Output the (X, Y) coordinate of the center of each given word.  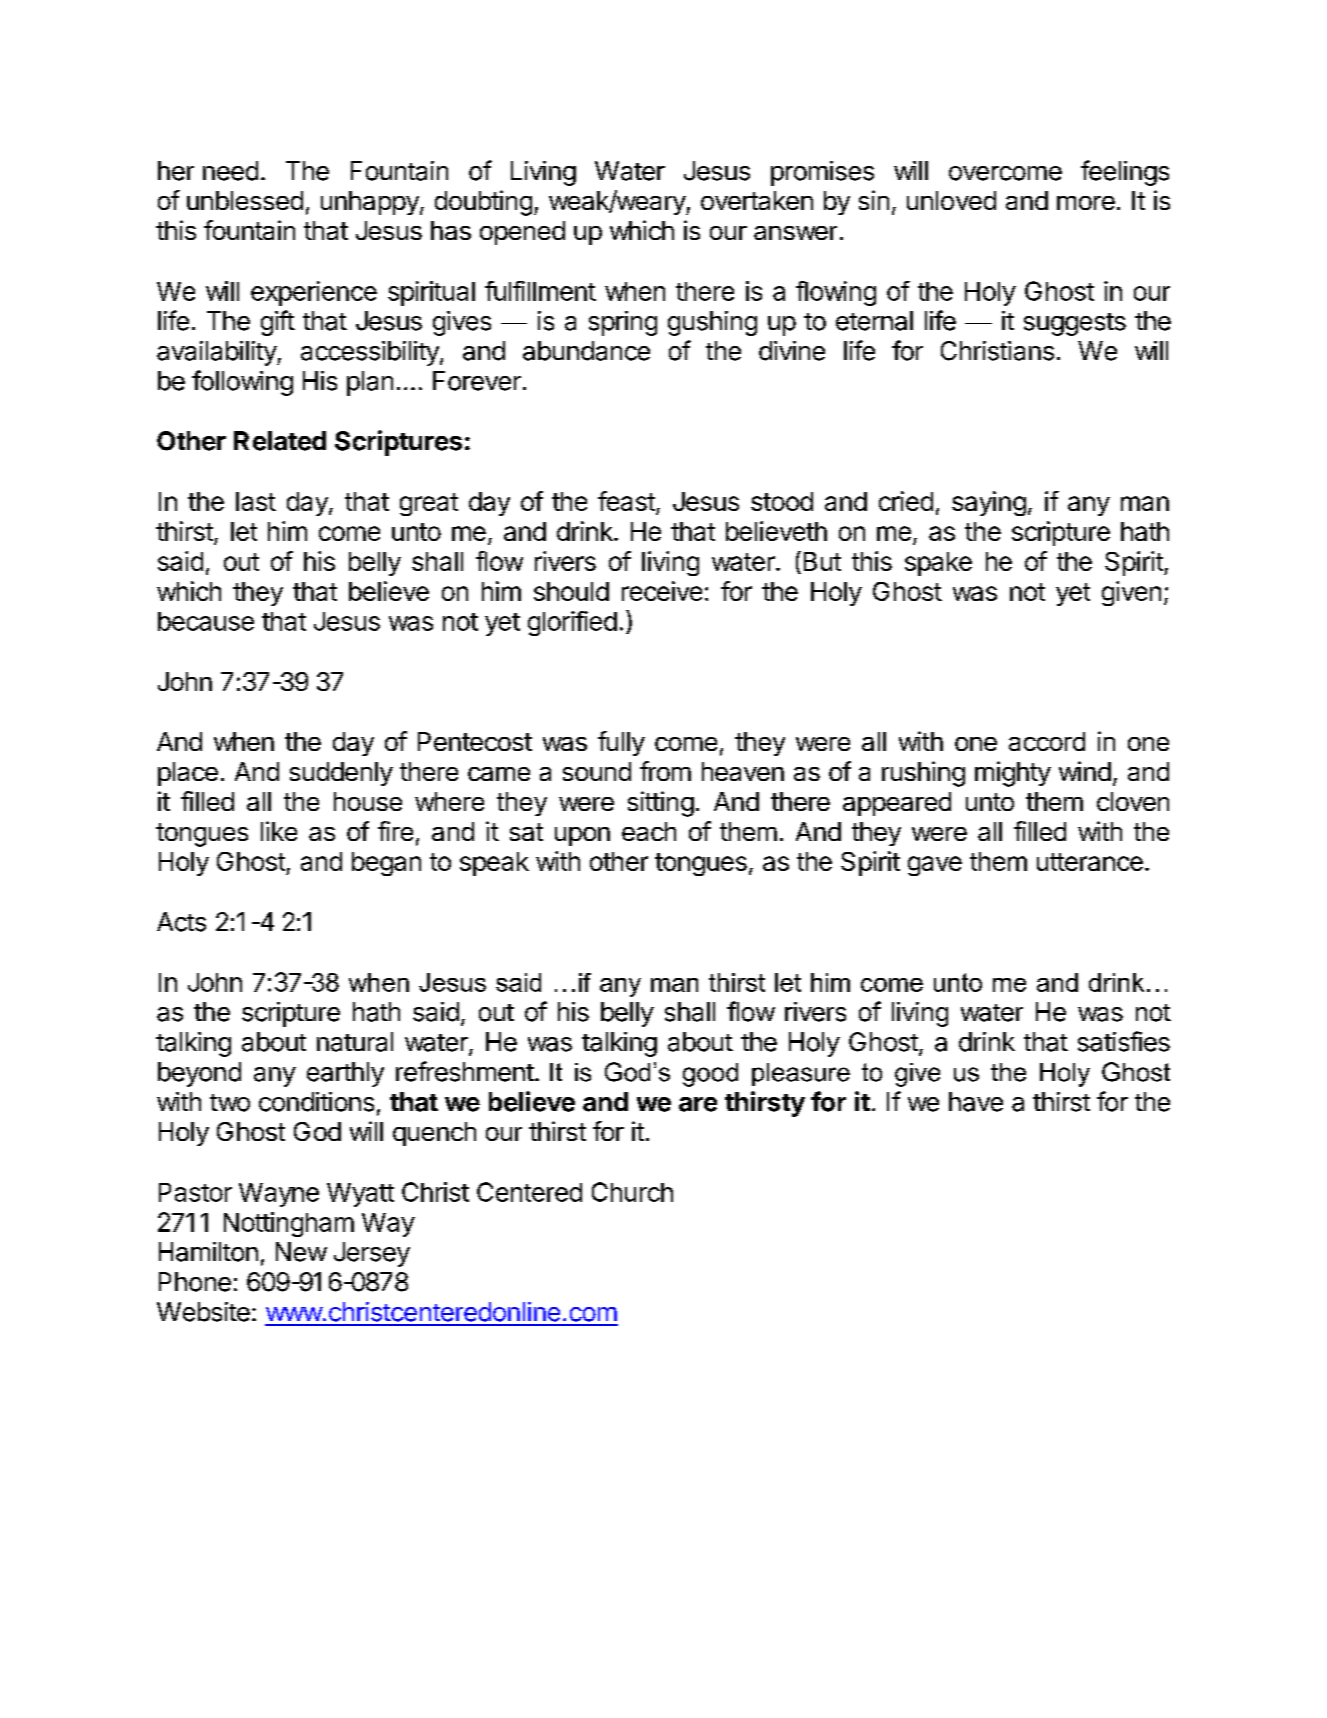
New (301, 1252)
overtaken (757, 200)
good (710, 1075)
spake (938, 564)
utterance (1090, 862)
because (206, 621)
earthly (345, 1074)
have (976, 1102)
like (279, 831)
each (649, 831)
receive (662, 591)
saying (989, 503)
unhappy (371, 203)
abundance (586, 351)
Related (280, 441)
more (1086, 203)
